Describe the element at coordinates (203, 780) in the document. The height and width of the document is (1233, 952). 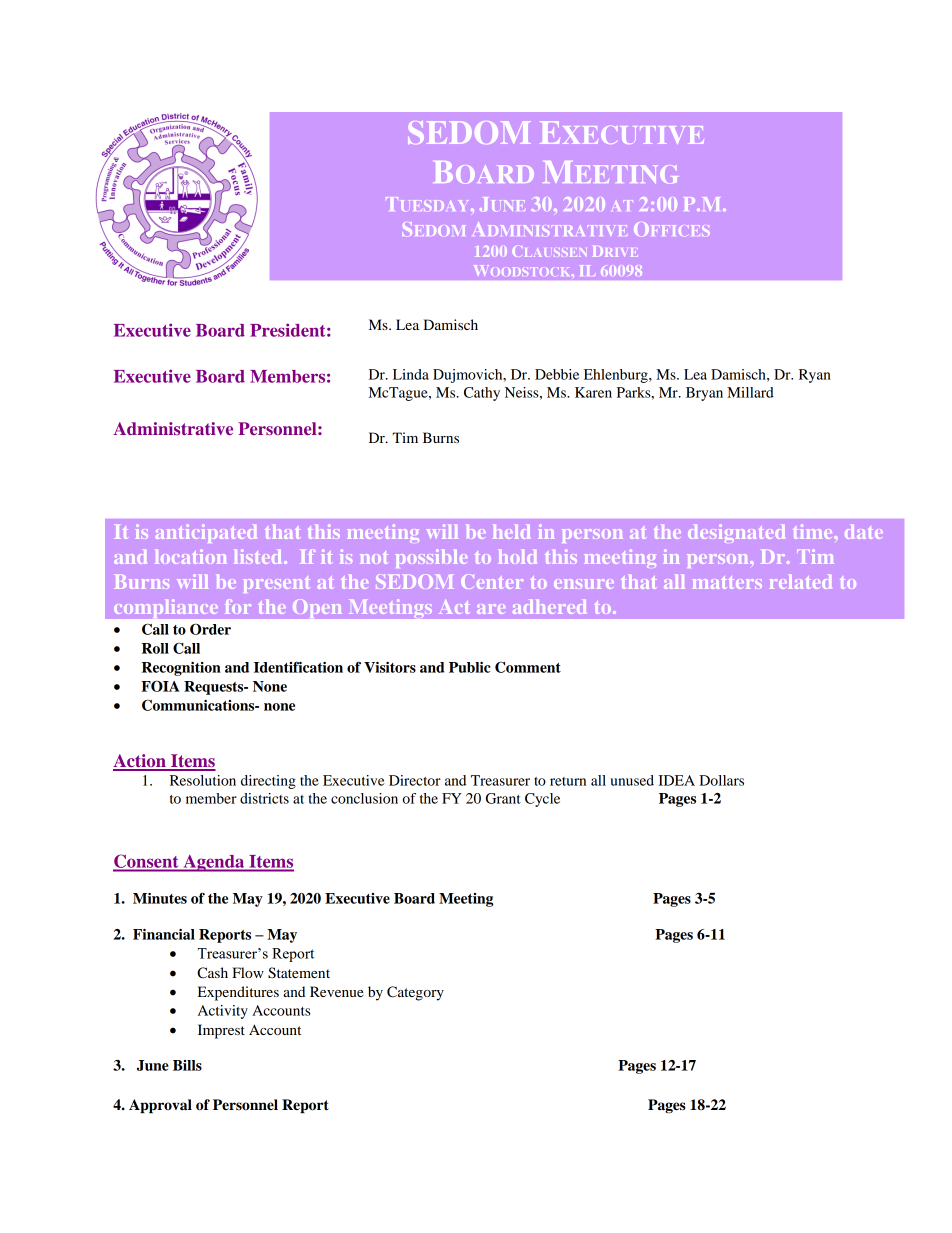
I see `Resolution` at that location.
